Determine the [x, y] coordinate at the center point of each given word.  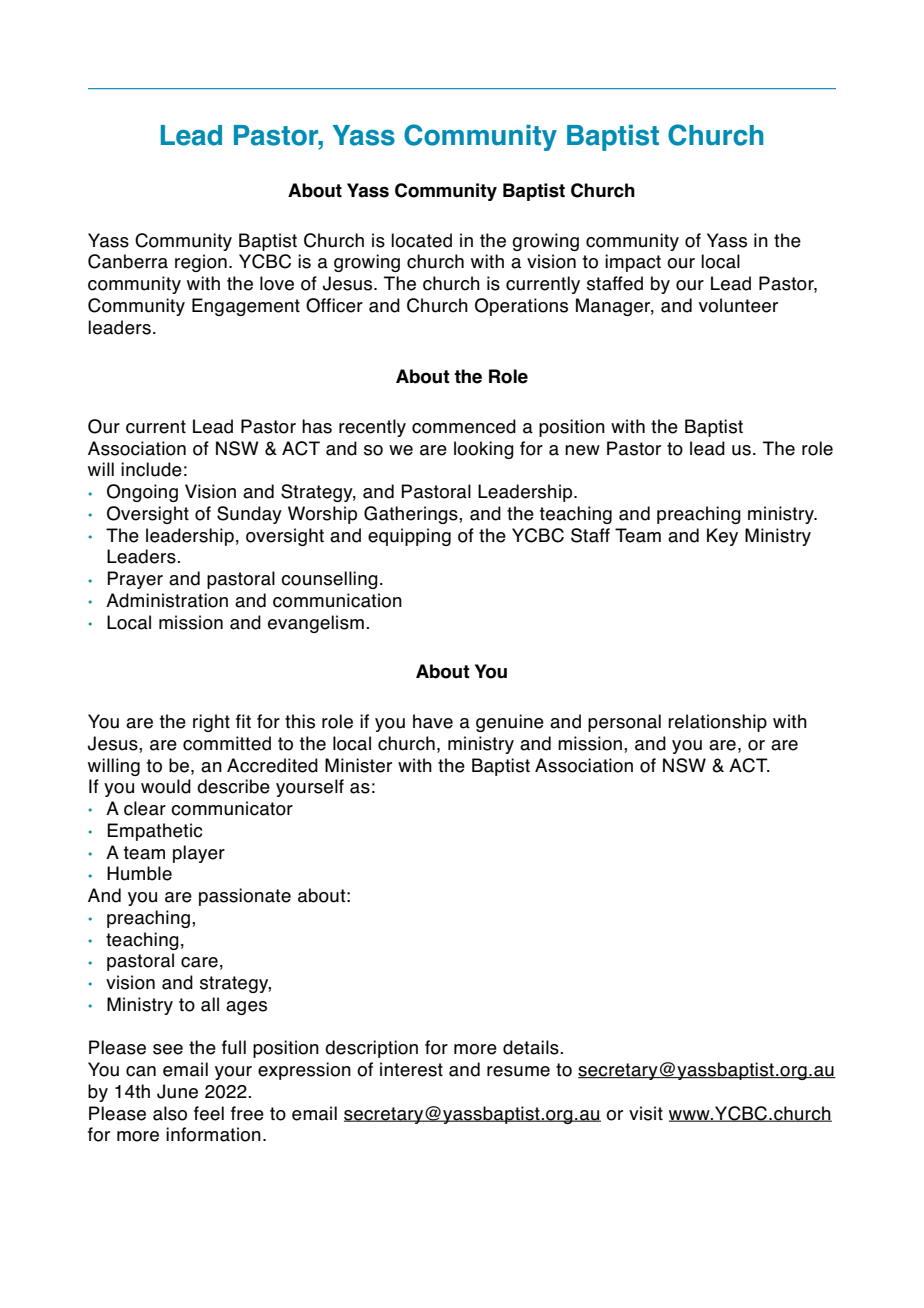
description [371, 1049]
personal [624, 723]
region [201, 263]
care [199, 962]
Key [722, 537]
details [532, 1047]
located [421, 240]
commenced [464, 426]
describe [233, 786]
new [582, 450]
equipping [409, 537]
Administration [167, 600]
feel [209, 1113]
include [151, 469]
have [433, 721]
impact [633, 263]
